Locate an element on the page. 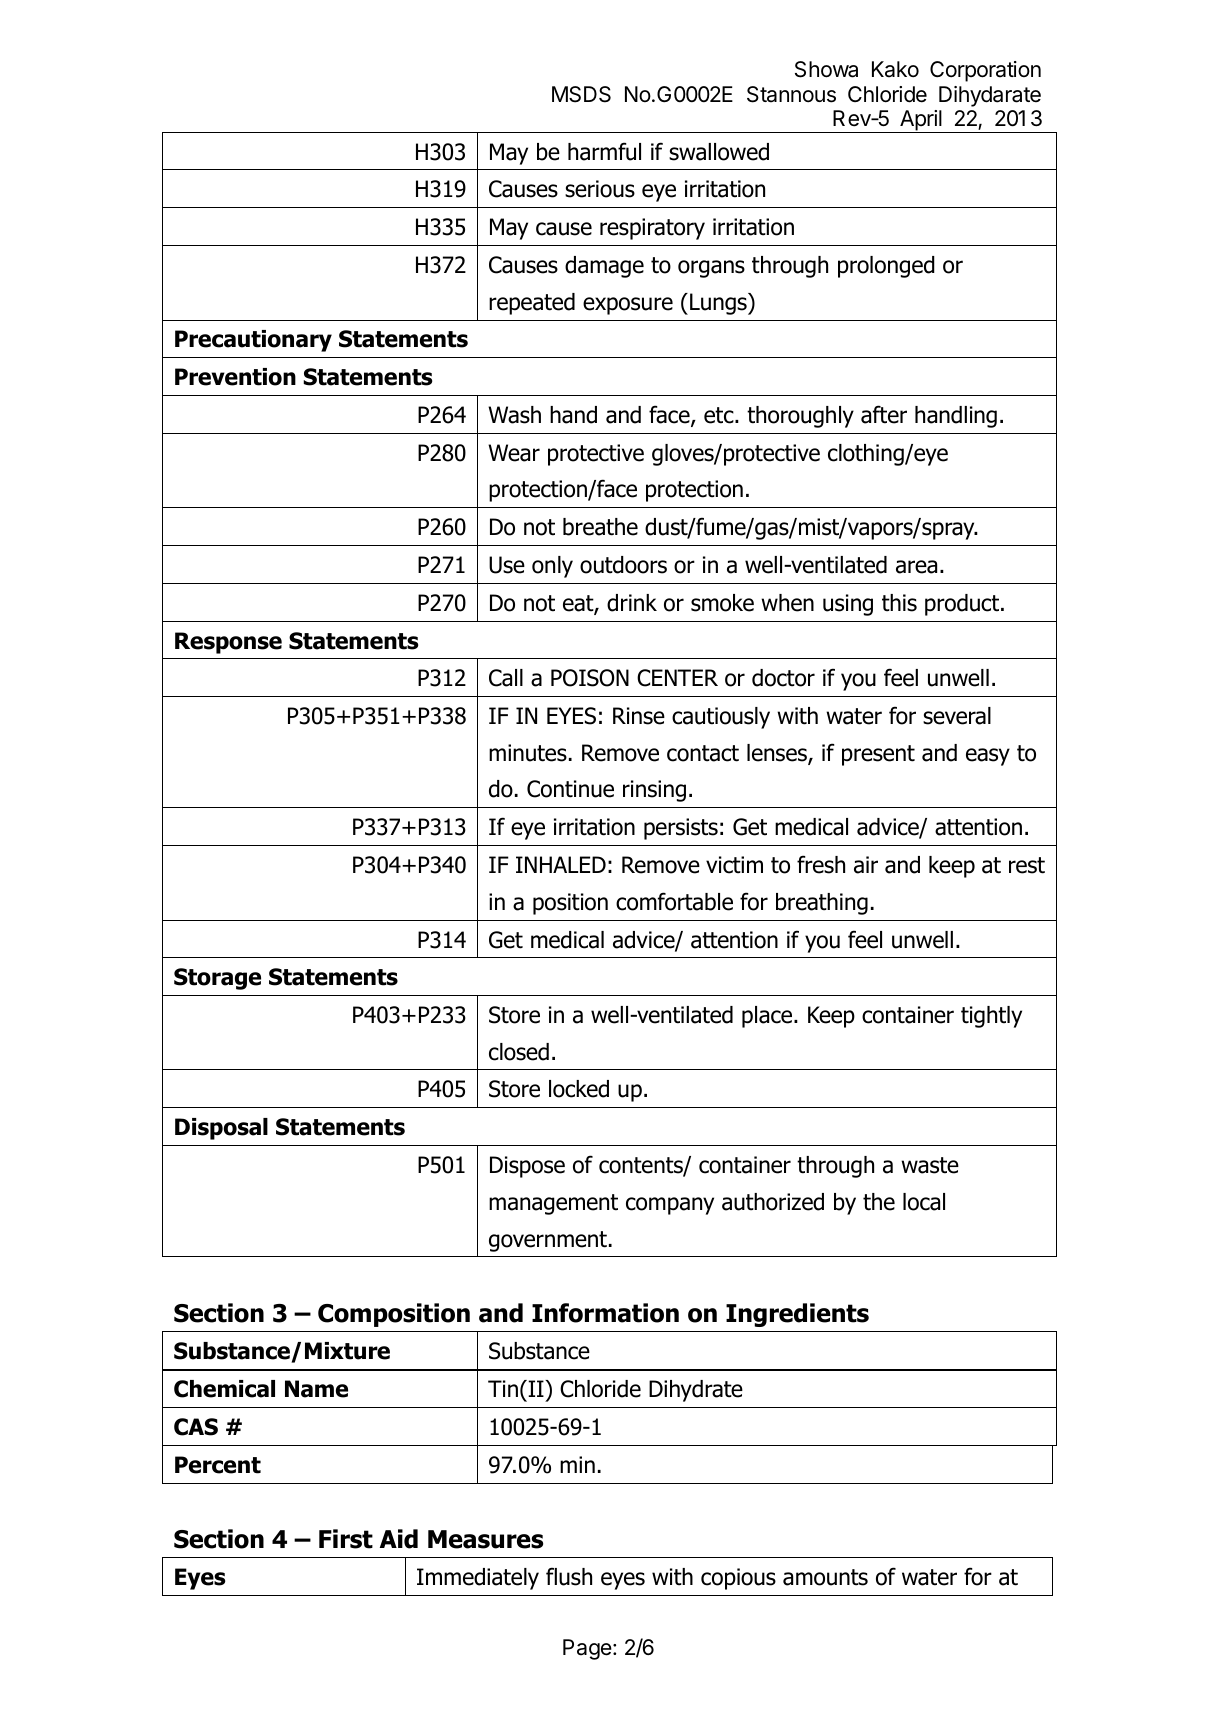  Disposal is located at coordinates (221, 1129).
